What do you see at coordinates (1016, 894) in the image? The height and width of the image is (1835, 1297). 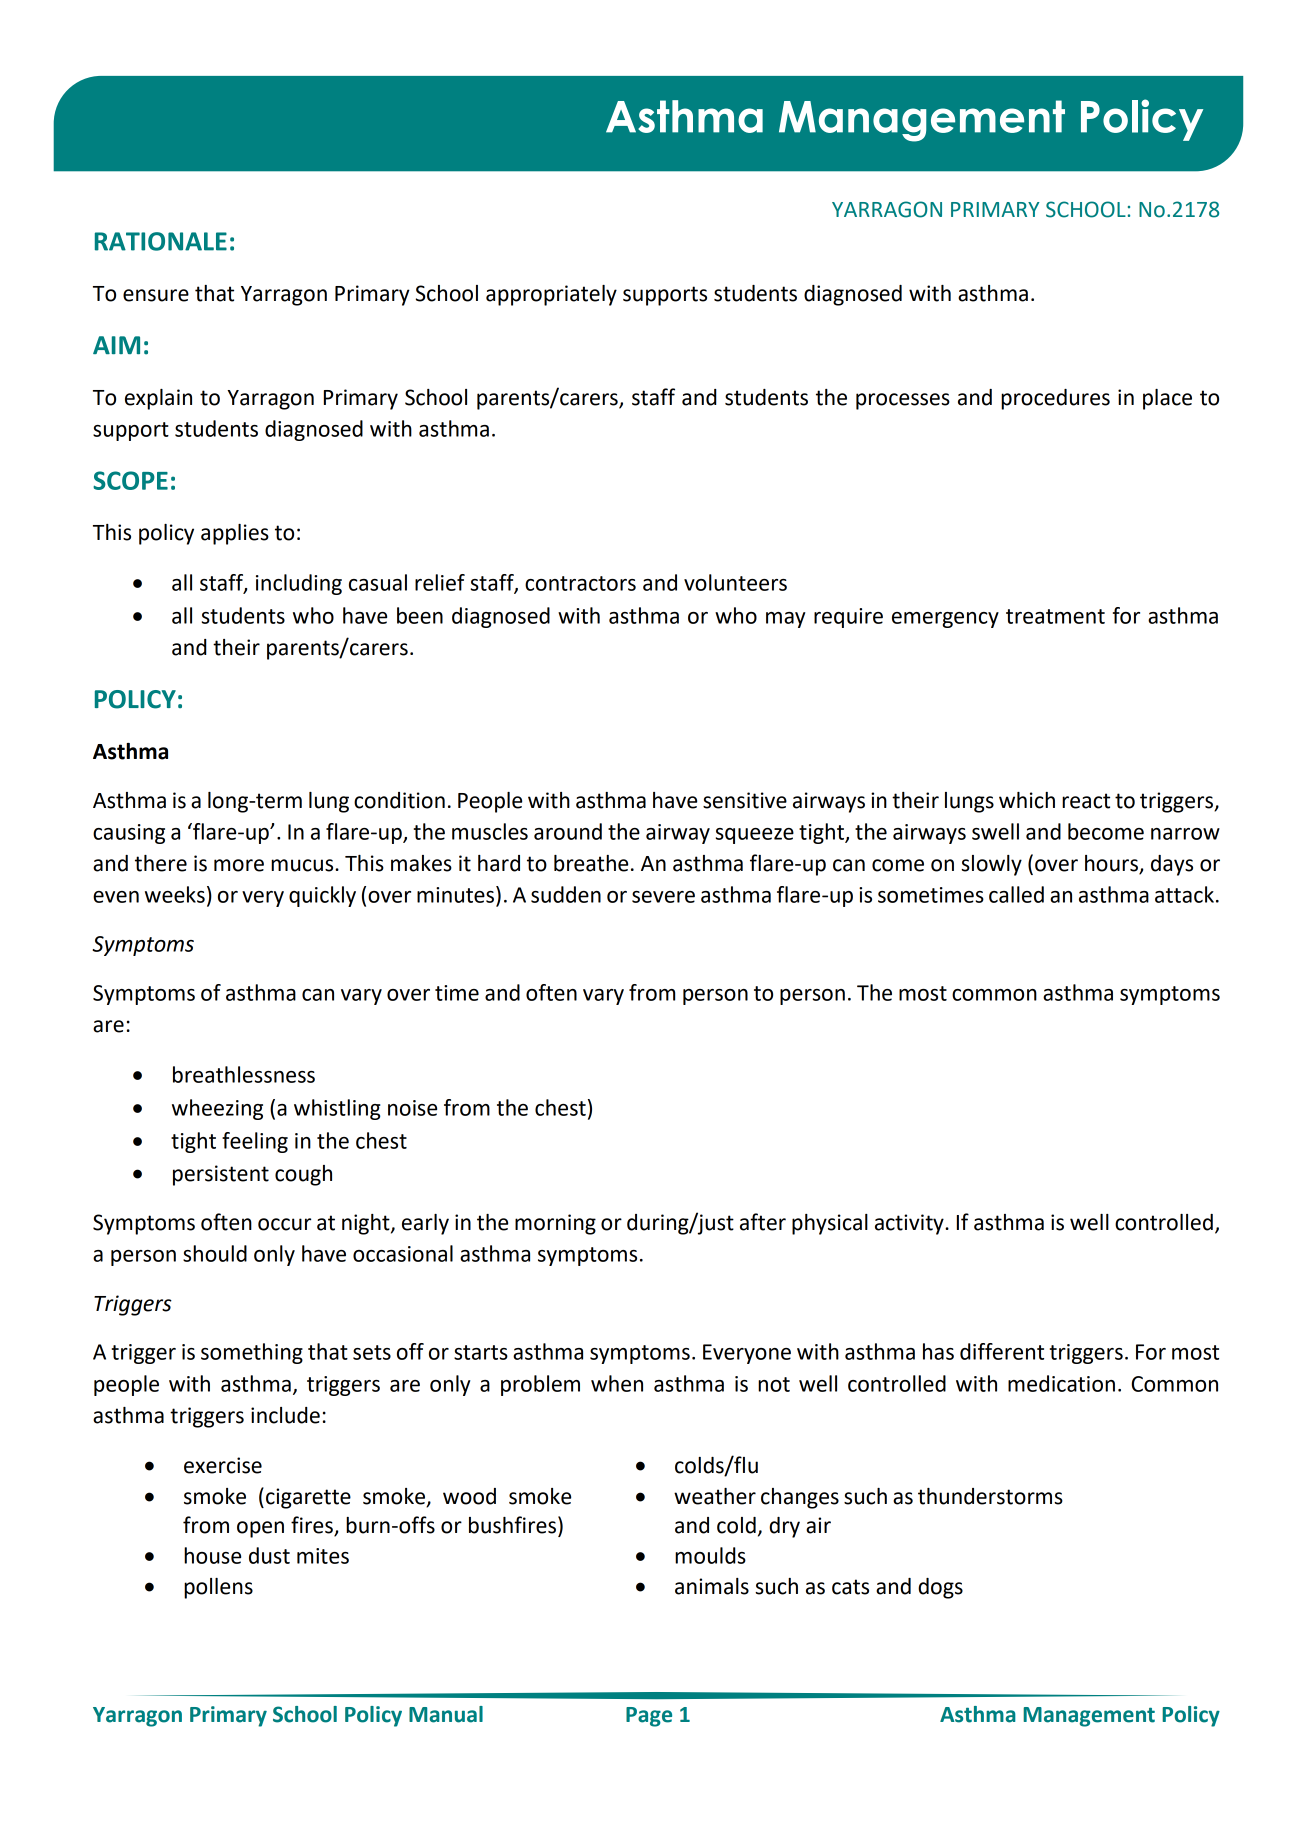 I see `called` at bounding box center [1016, 894].
